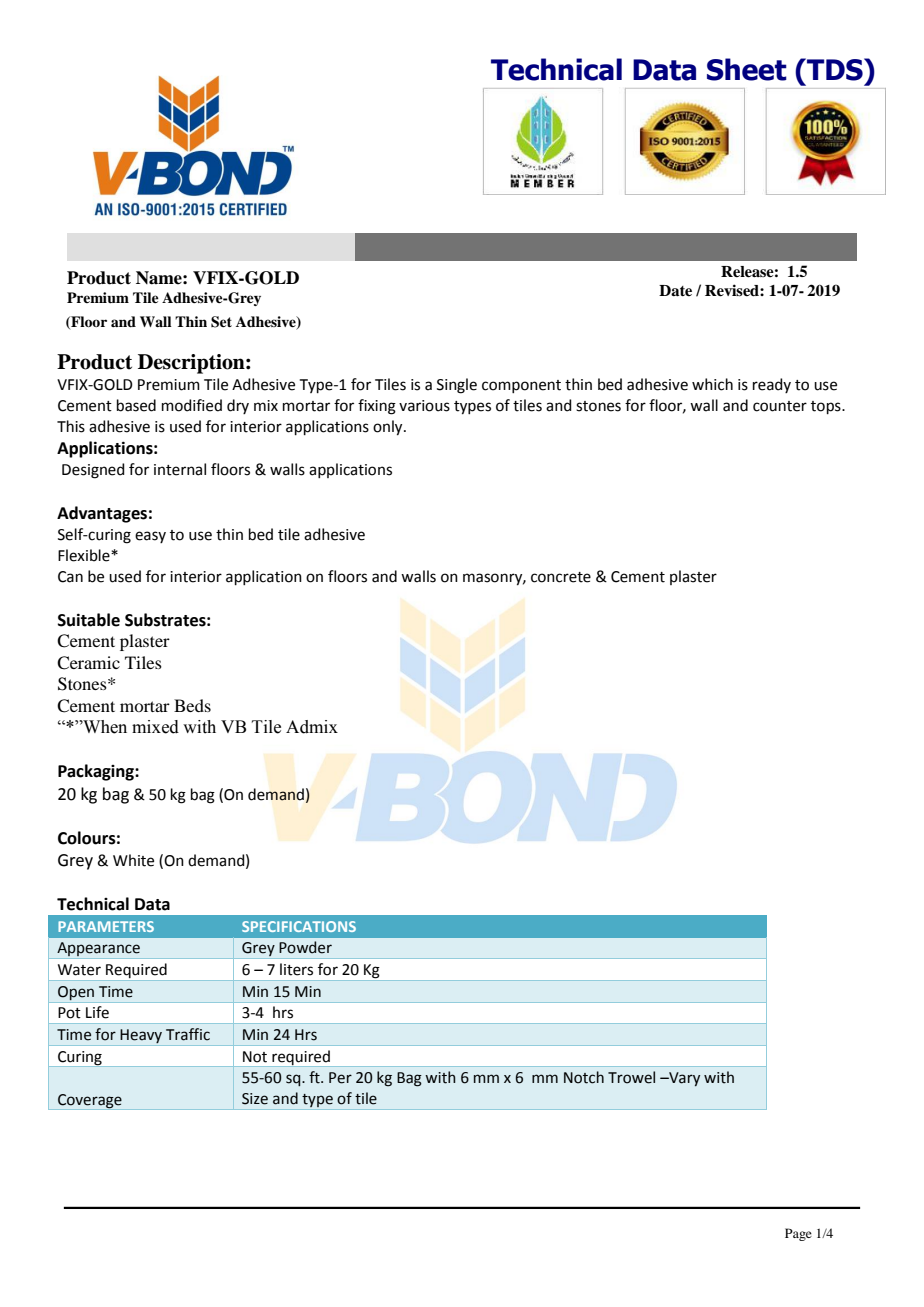 The width and height of the document is (924, 1307). What do you see at coordinates (389, 428) in the document?
I see `only` at bounding box center [389, 428].
